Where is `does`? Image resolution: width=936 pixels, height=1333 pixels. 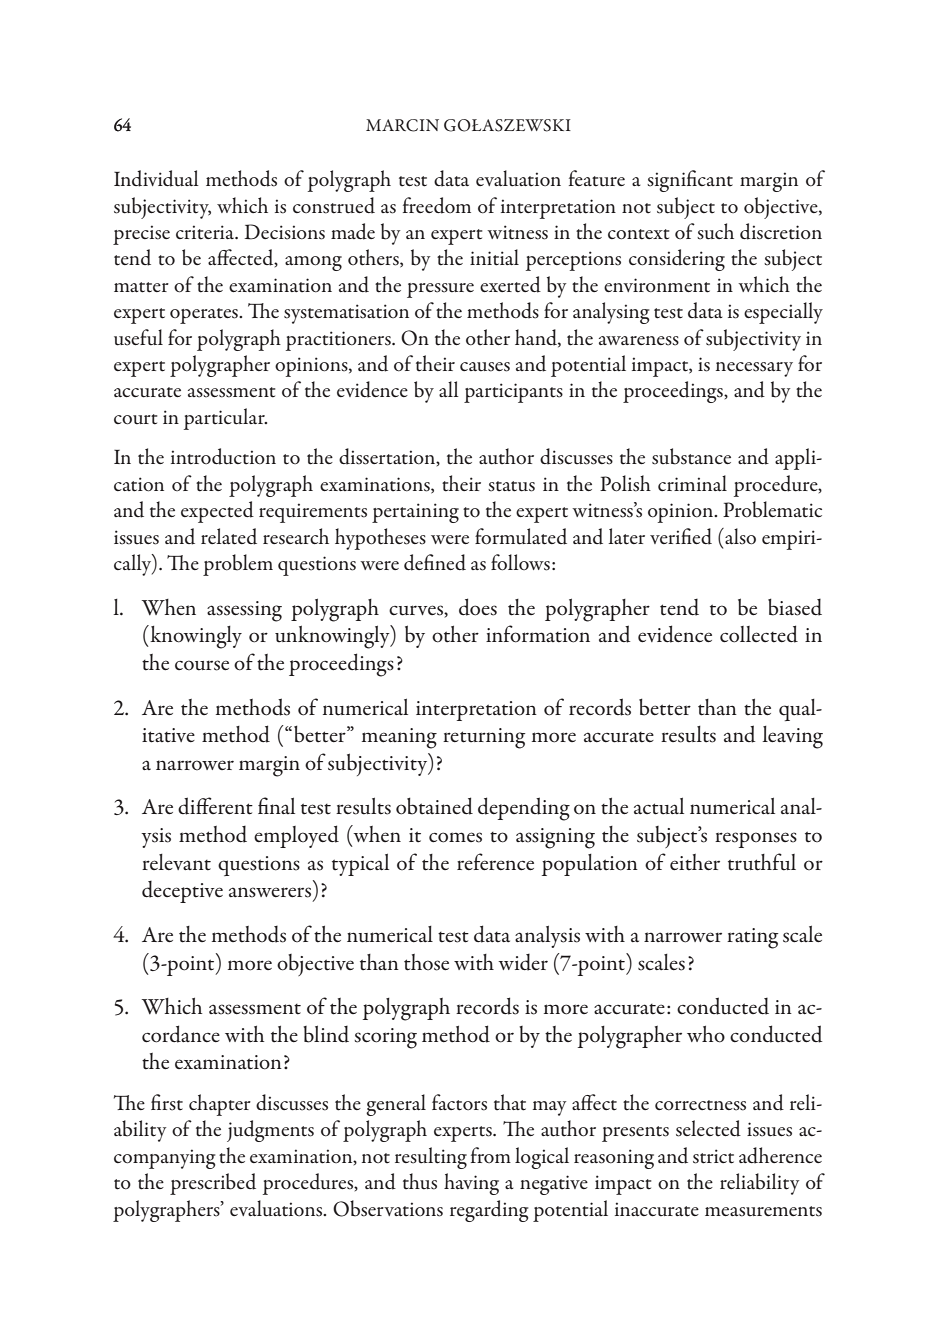 does is located at coordinates (478, 607).
